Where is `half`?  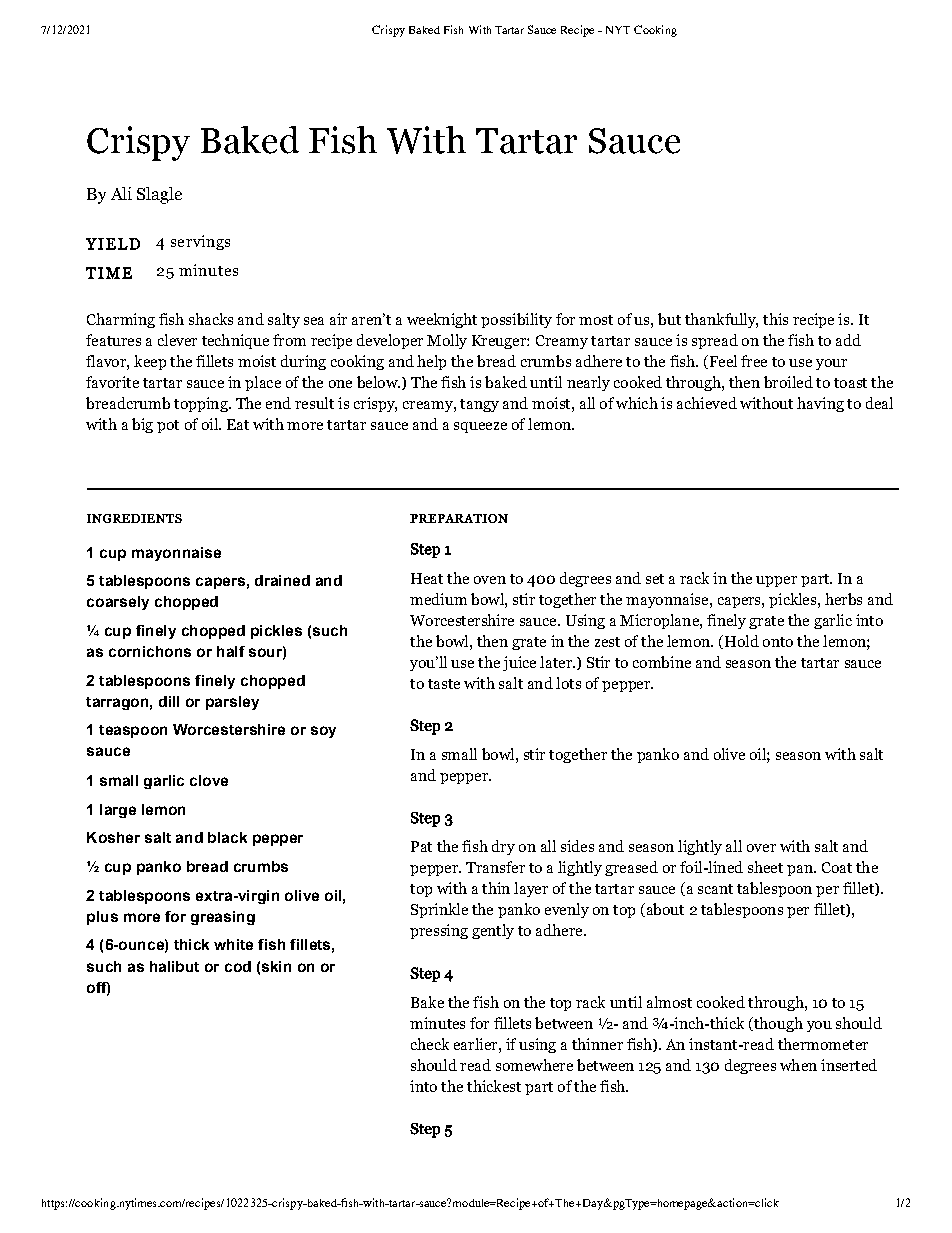
half is located at coordinates (231, 651).
